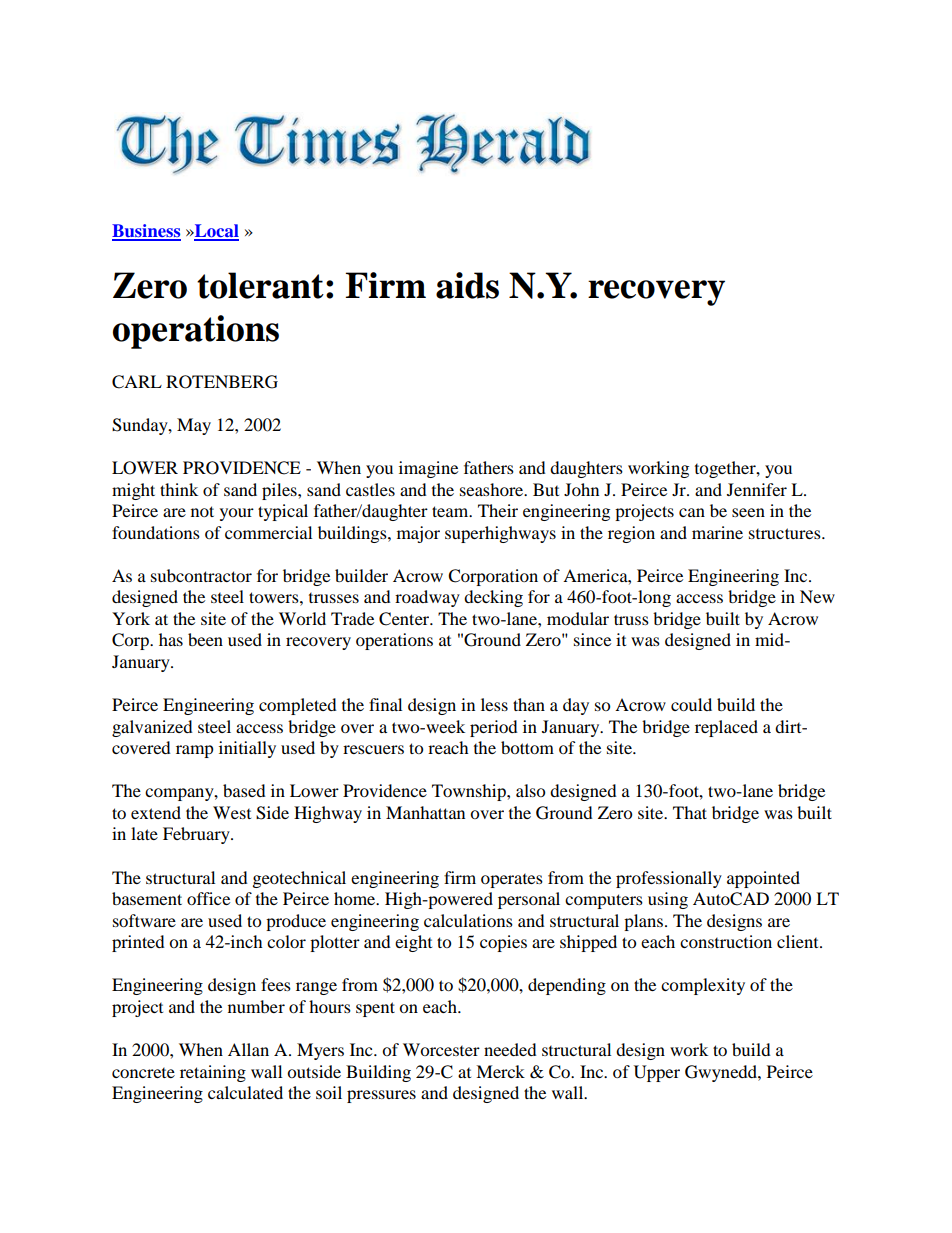 The width and height of the image is (952, 1233). What do you see at coordinates (213, 1073) in the image?
I see `retaining` at bounding box center [213, 1073].
